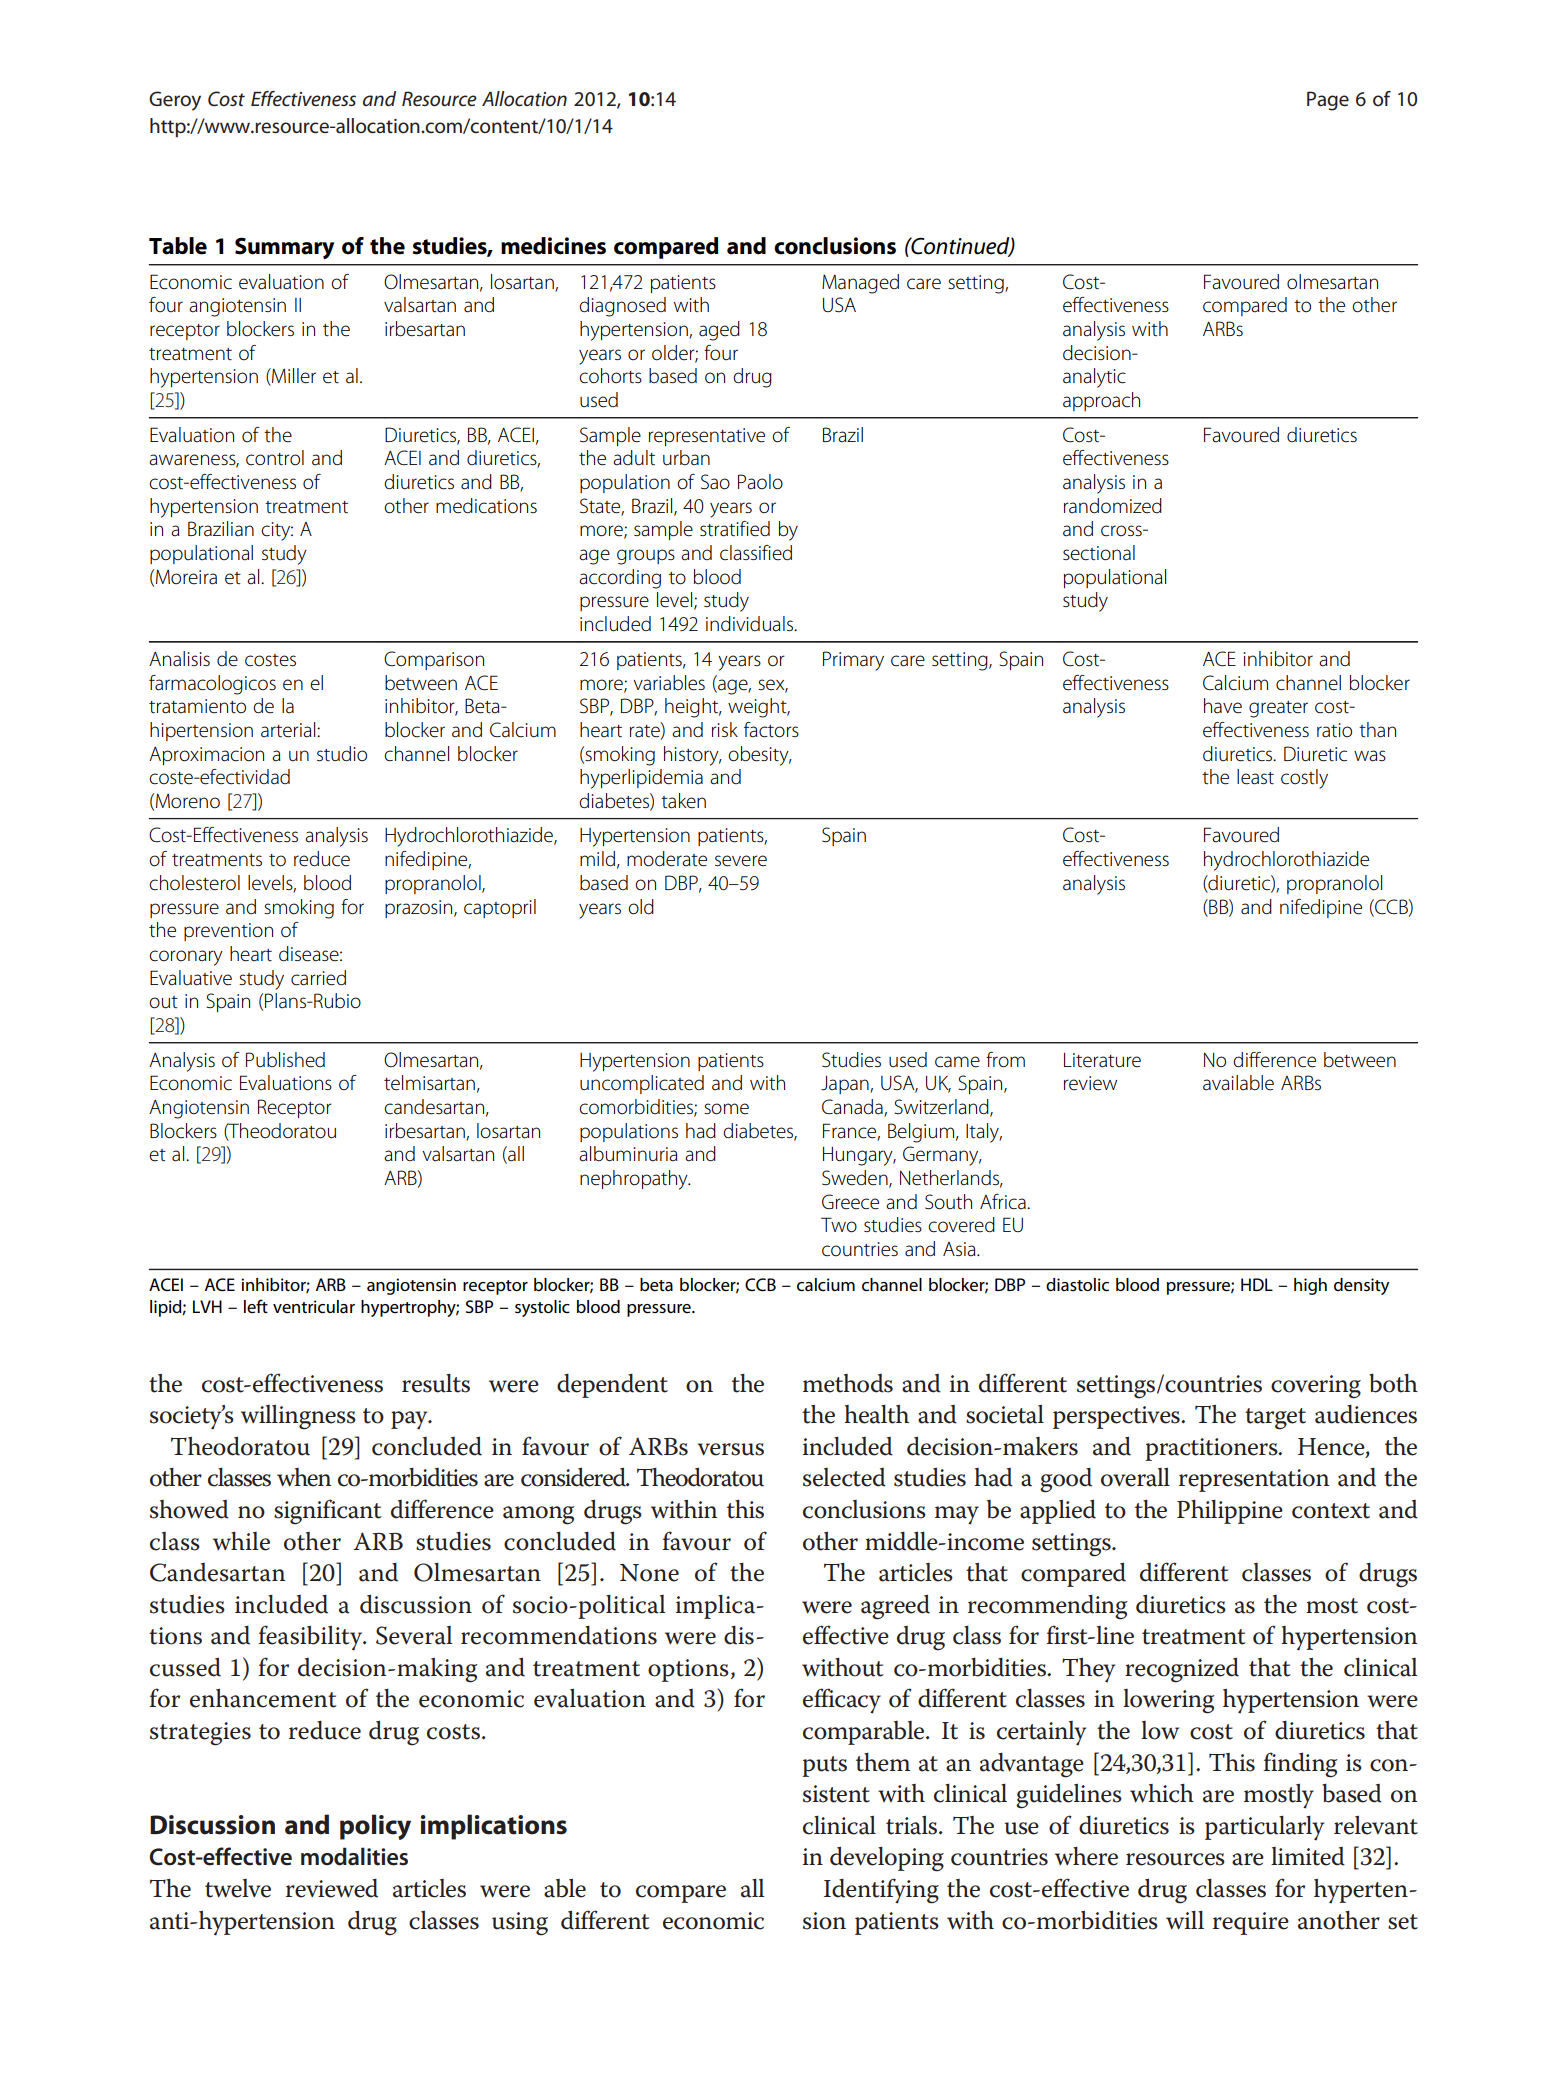 Image resolution: width=1567 pixels, height=2089 pixels. Describe the element at coordinates (839, 1225) in the image. I see `Two` at that location.
